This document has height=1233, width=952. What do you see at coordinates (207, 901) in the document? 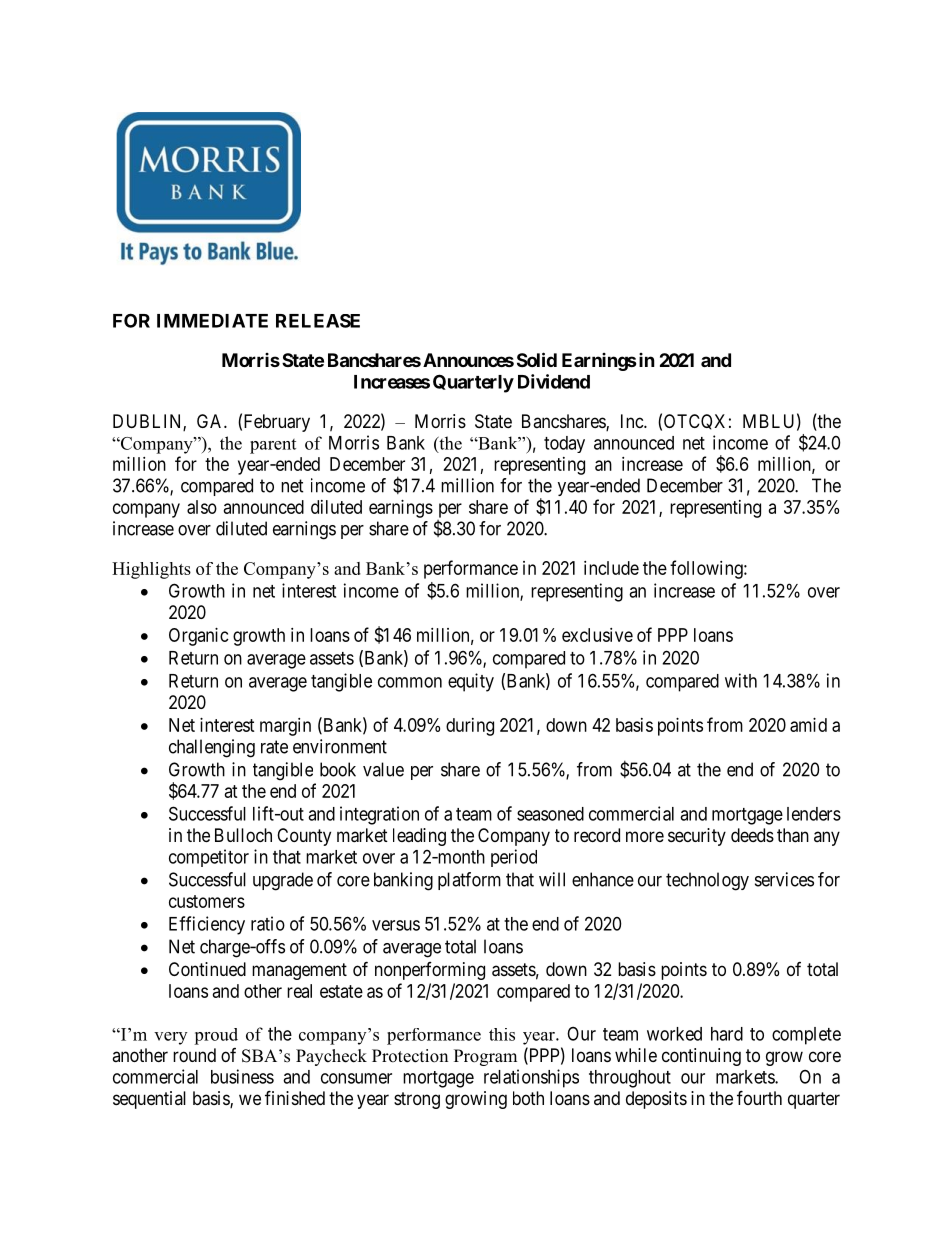
I see `customers` at bounding box center [207, 901].
